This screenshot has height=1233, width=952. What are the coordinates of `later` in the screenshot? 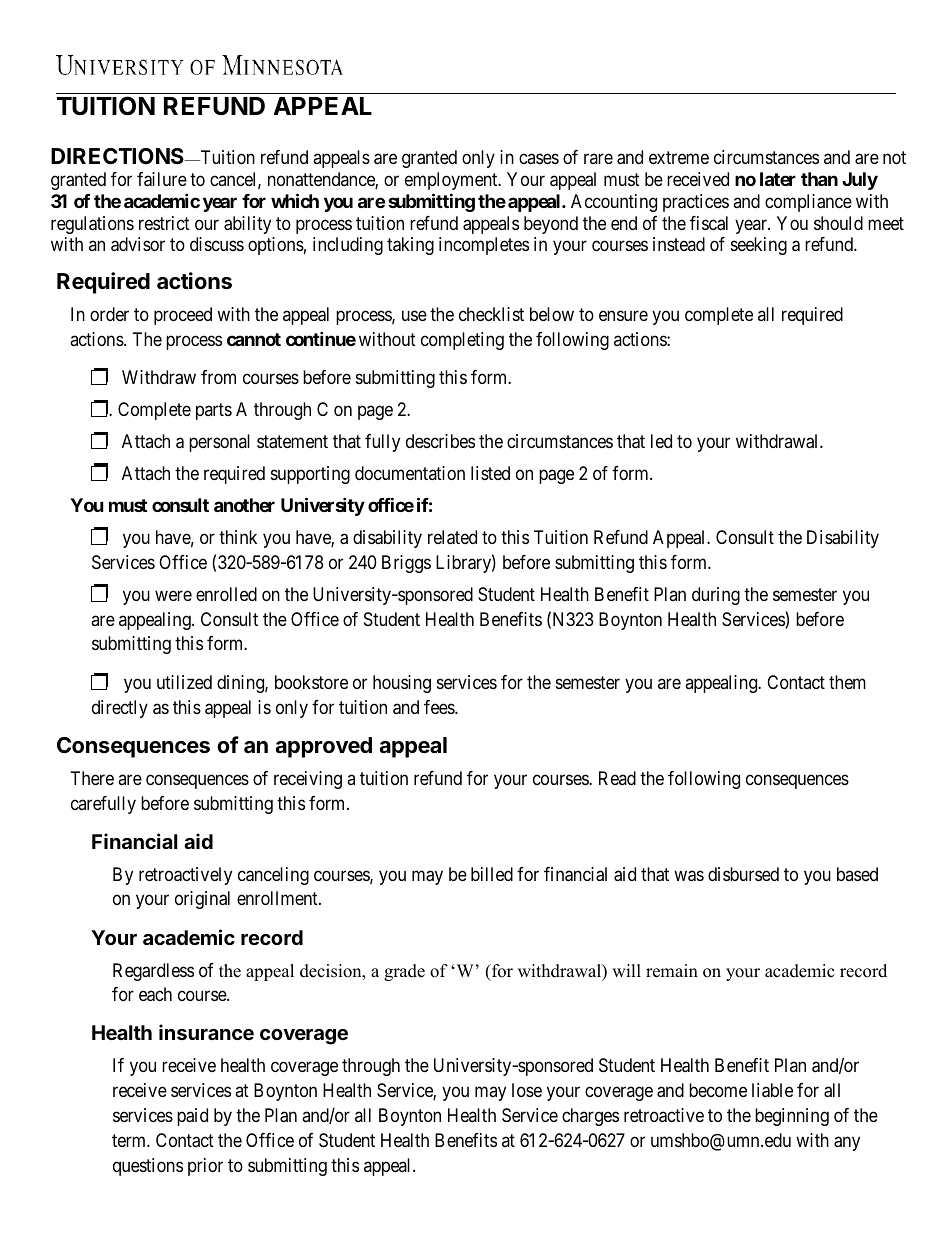 It's located at (778, 179).
